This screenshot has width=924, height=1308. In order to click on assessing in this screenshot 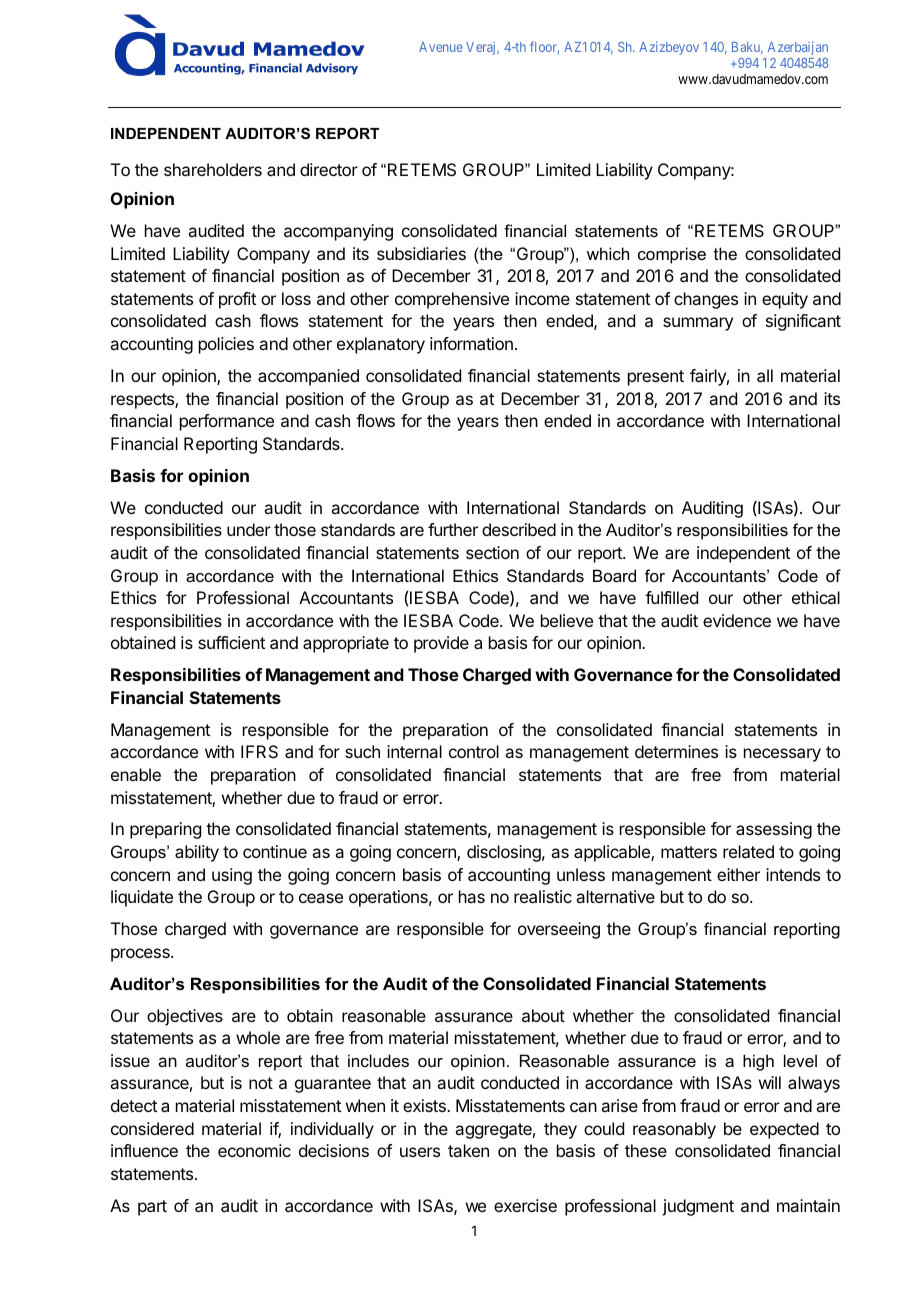, I will do `click(774, 830)`.
